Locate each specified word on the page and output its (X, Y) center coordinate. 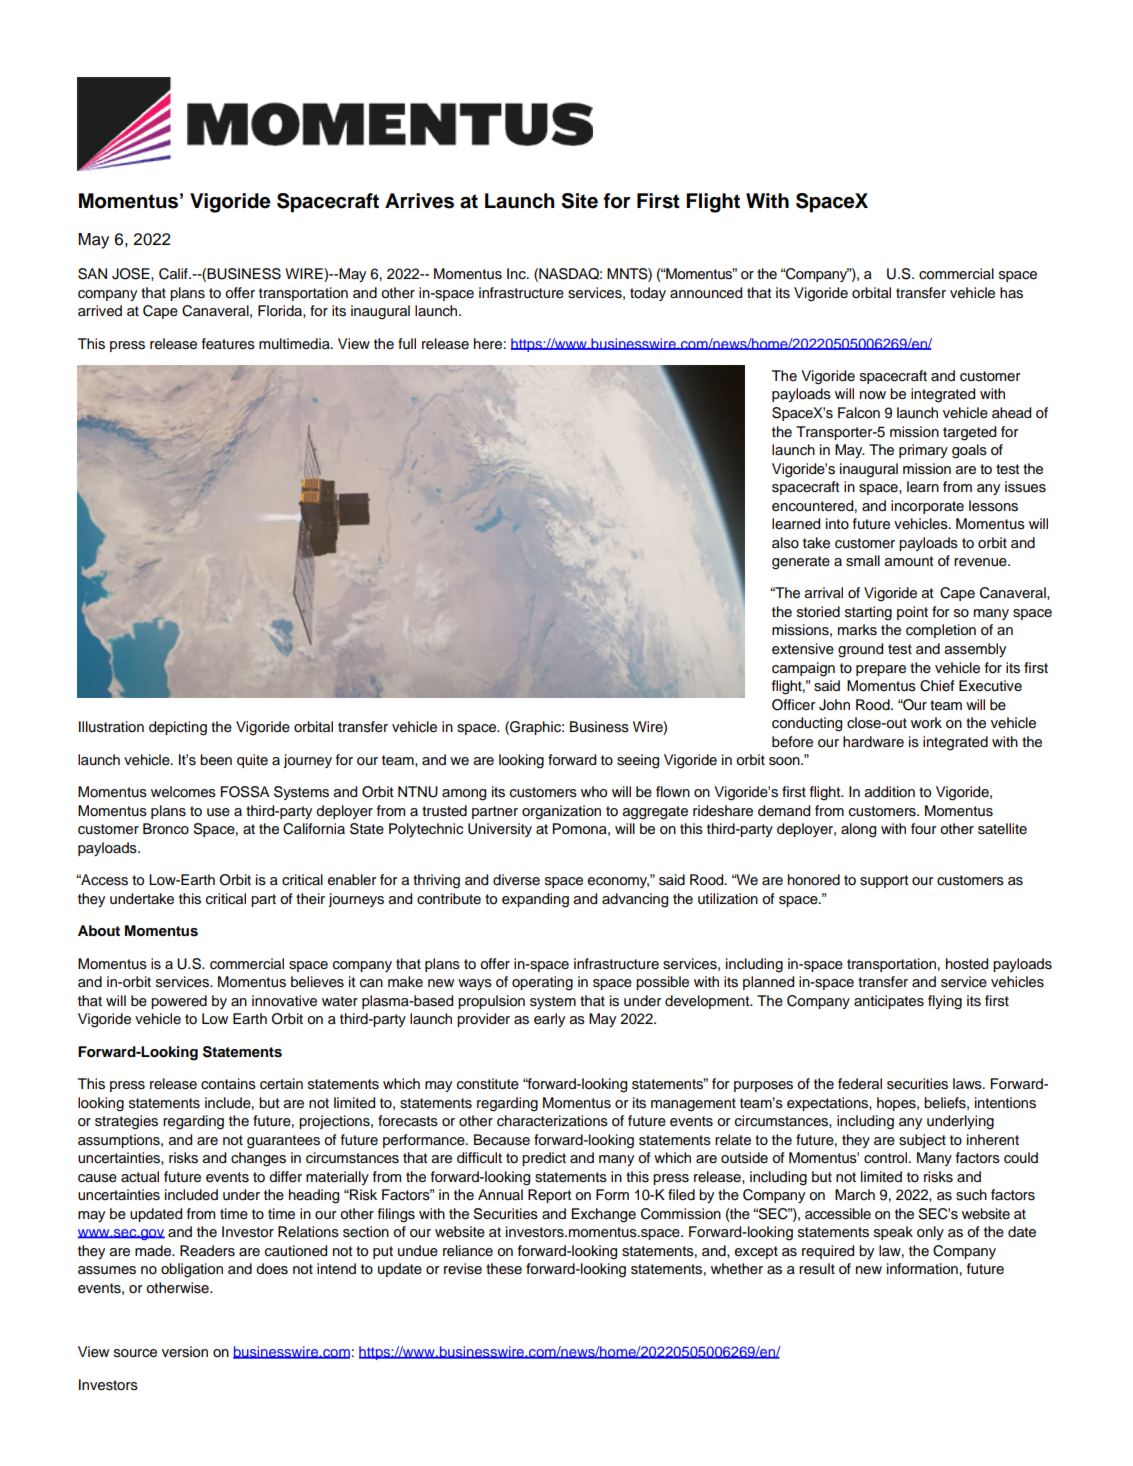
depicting (178, 728)
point (912, 613)
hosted (967, 964)
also (785, 543)
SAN (92, 274)
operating (542, 983)
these (504, 1269)
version (185, 1352)
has (1011, 293)
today (648, 294)
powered (179, 1002)
